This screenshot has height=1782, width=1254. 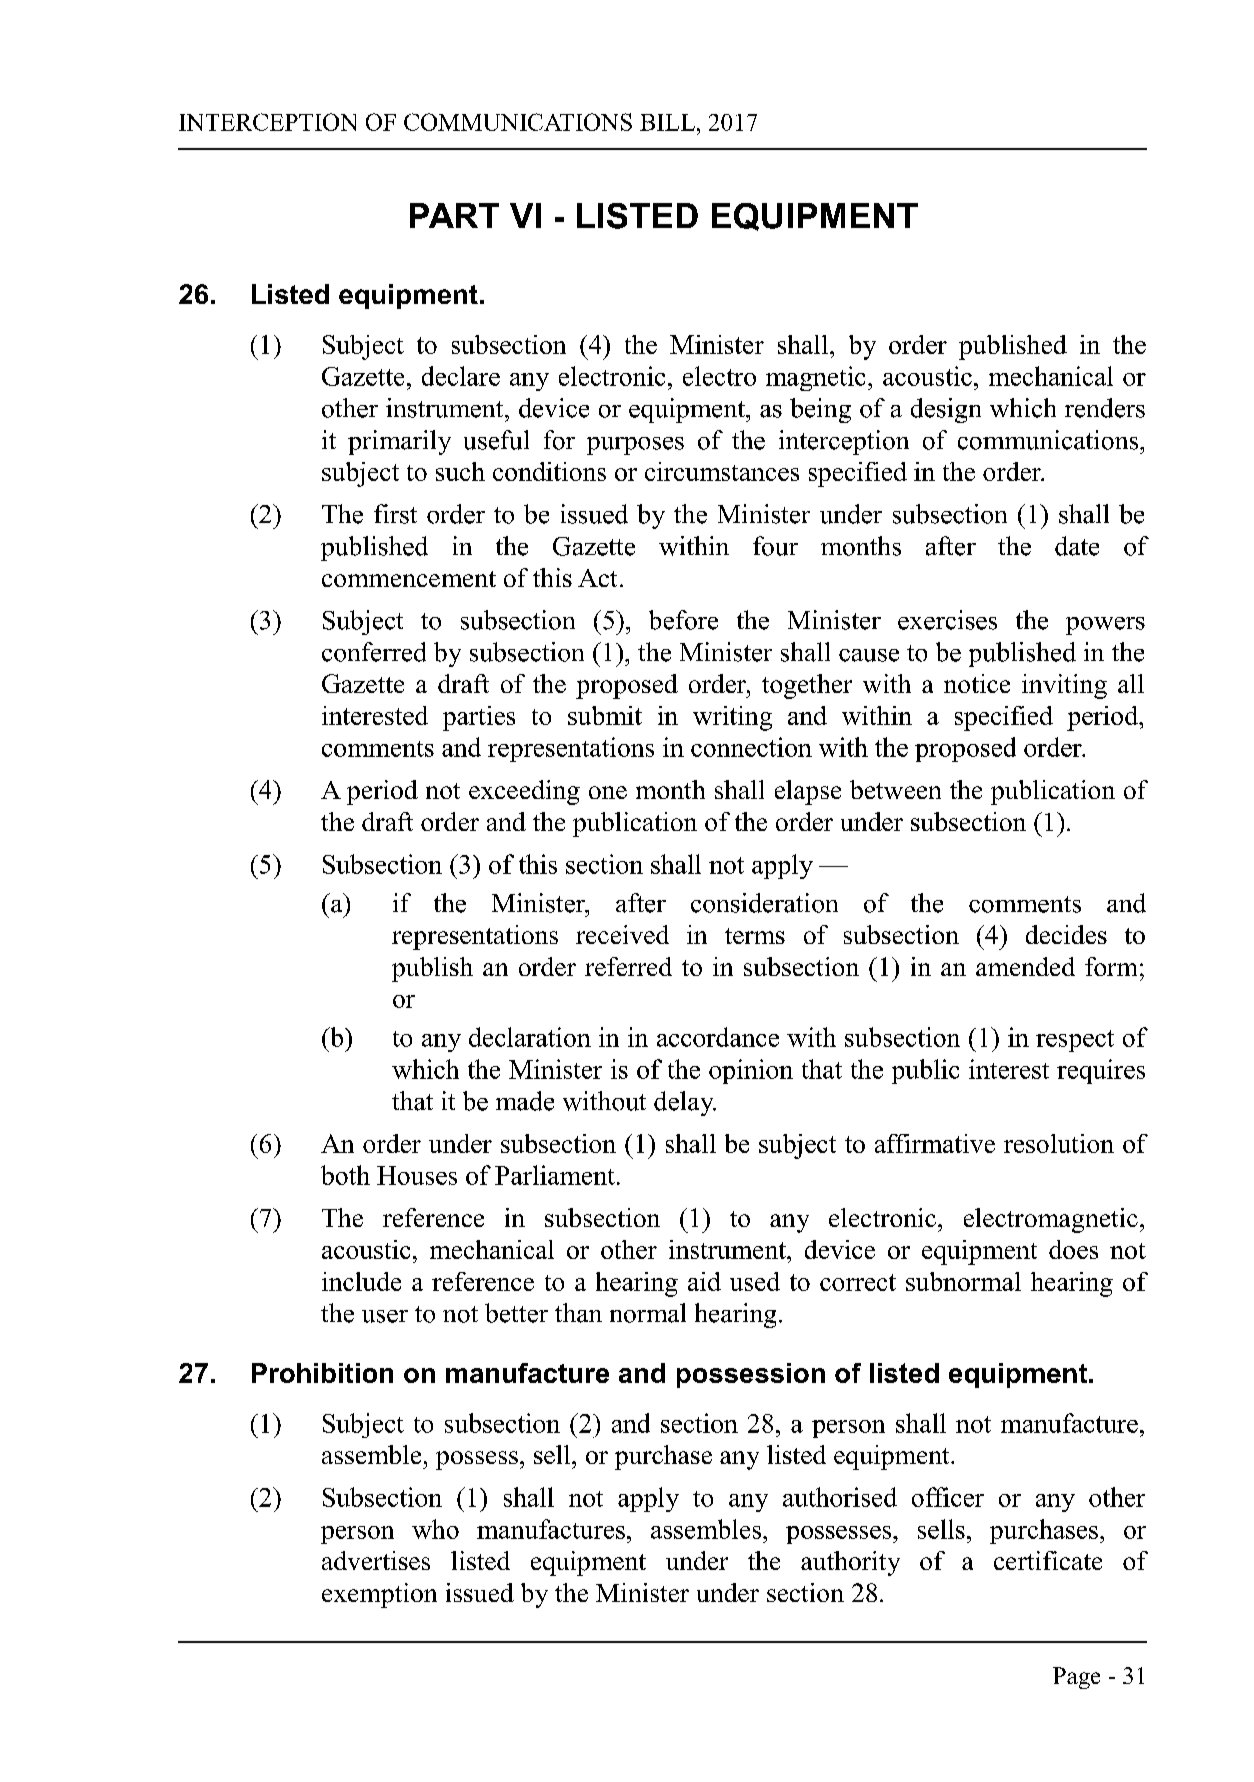 I want to click on first, so click(x=395, y=514).
